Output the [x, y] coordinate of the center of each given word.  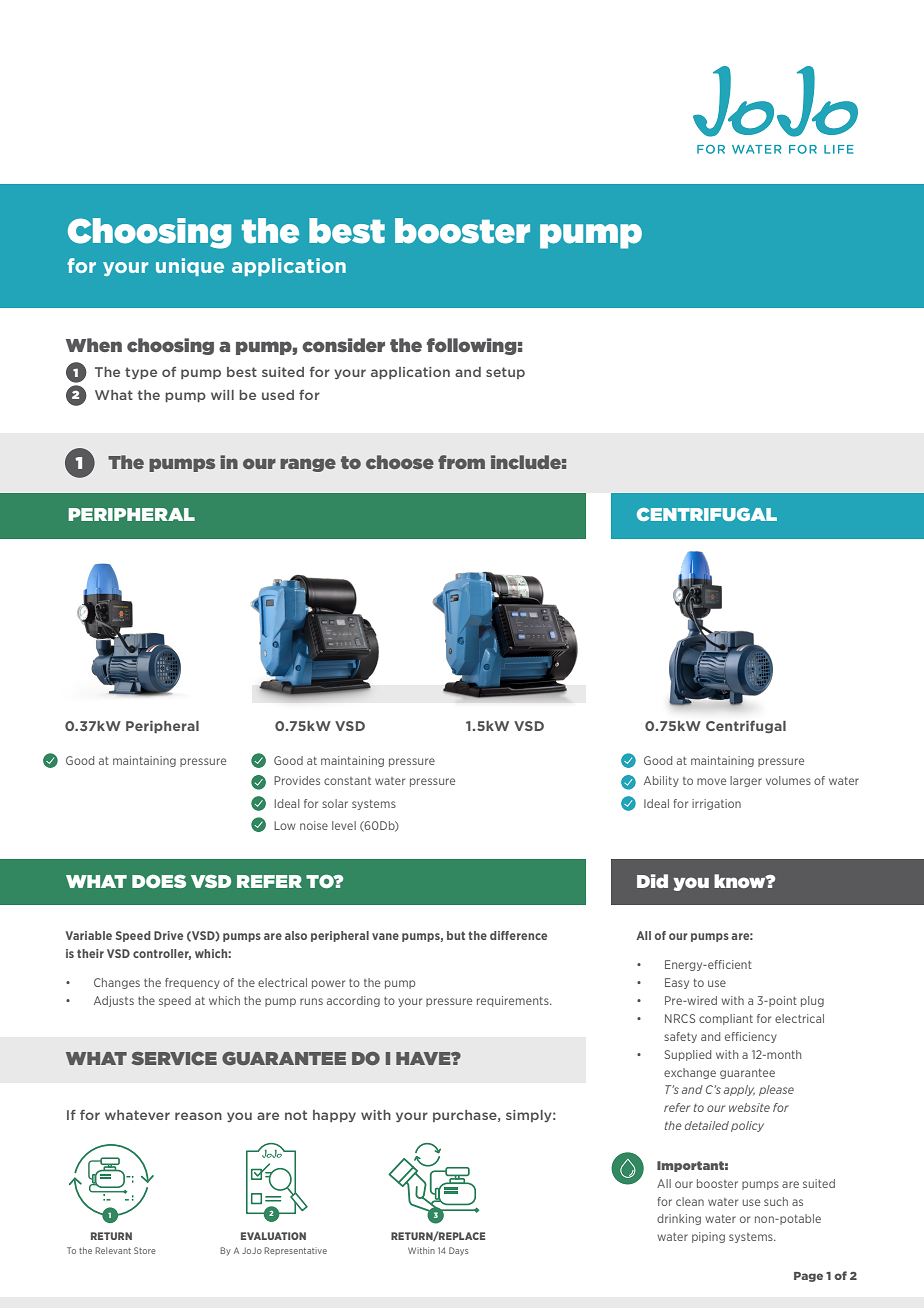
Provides [297, 780]
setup [505, 373]
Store [145, 1250]
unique [190, 267]
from [461, 462]
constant [347, 781]
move [711, 781]
